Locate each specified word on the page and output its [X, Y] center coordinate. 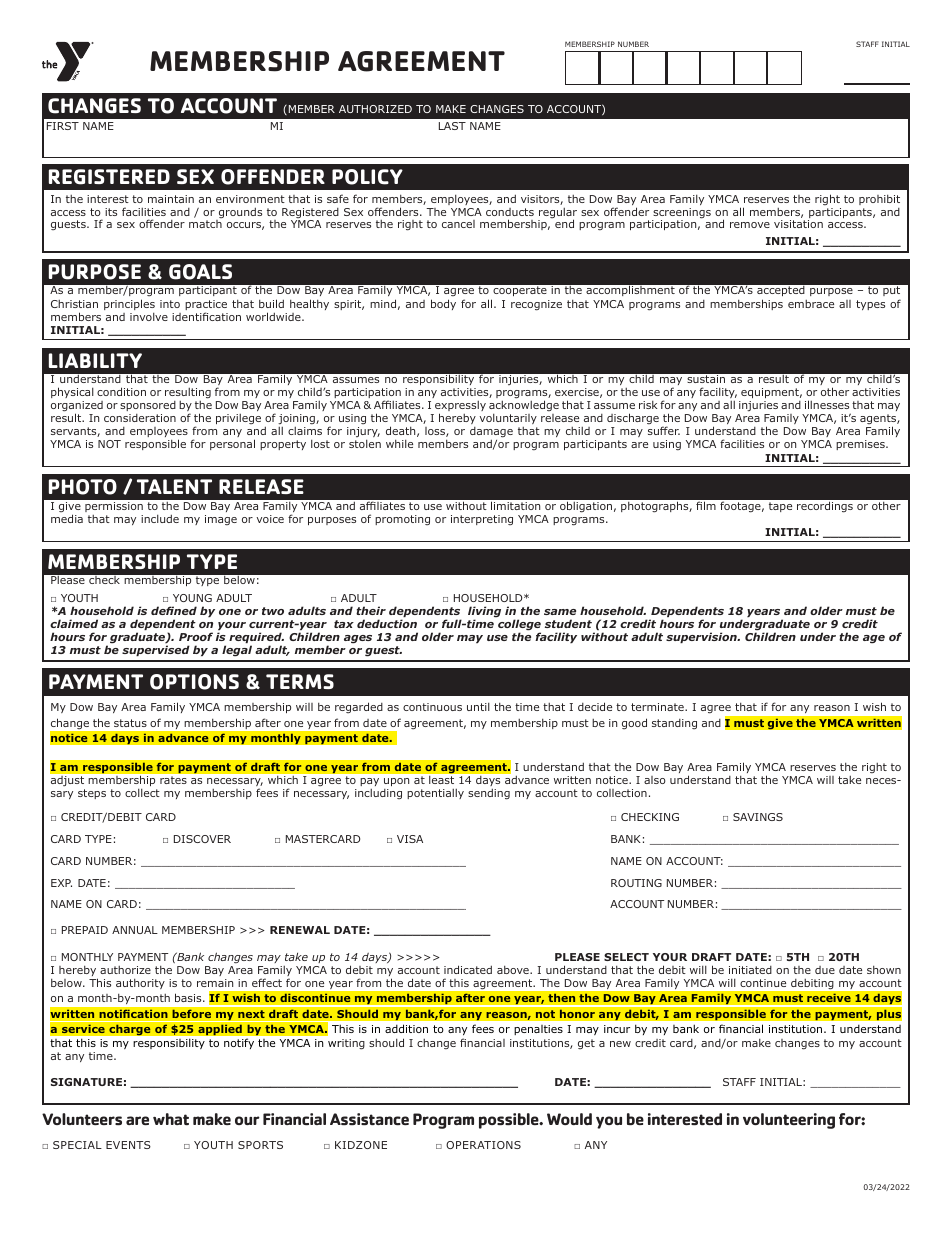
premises [861, 445]
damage [491, 434]
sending [489, 794]
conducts [510, 212]
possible [510, 1121]
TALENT [174, 486]
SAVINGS [758, 817]
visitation [798, 224]
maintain [171, 199]
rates [173, 780]
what [171, 1119]
